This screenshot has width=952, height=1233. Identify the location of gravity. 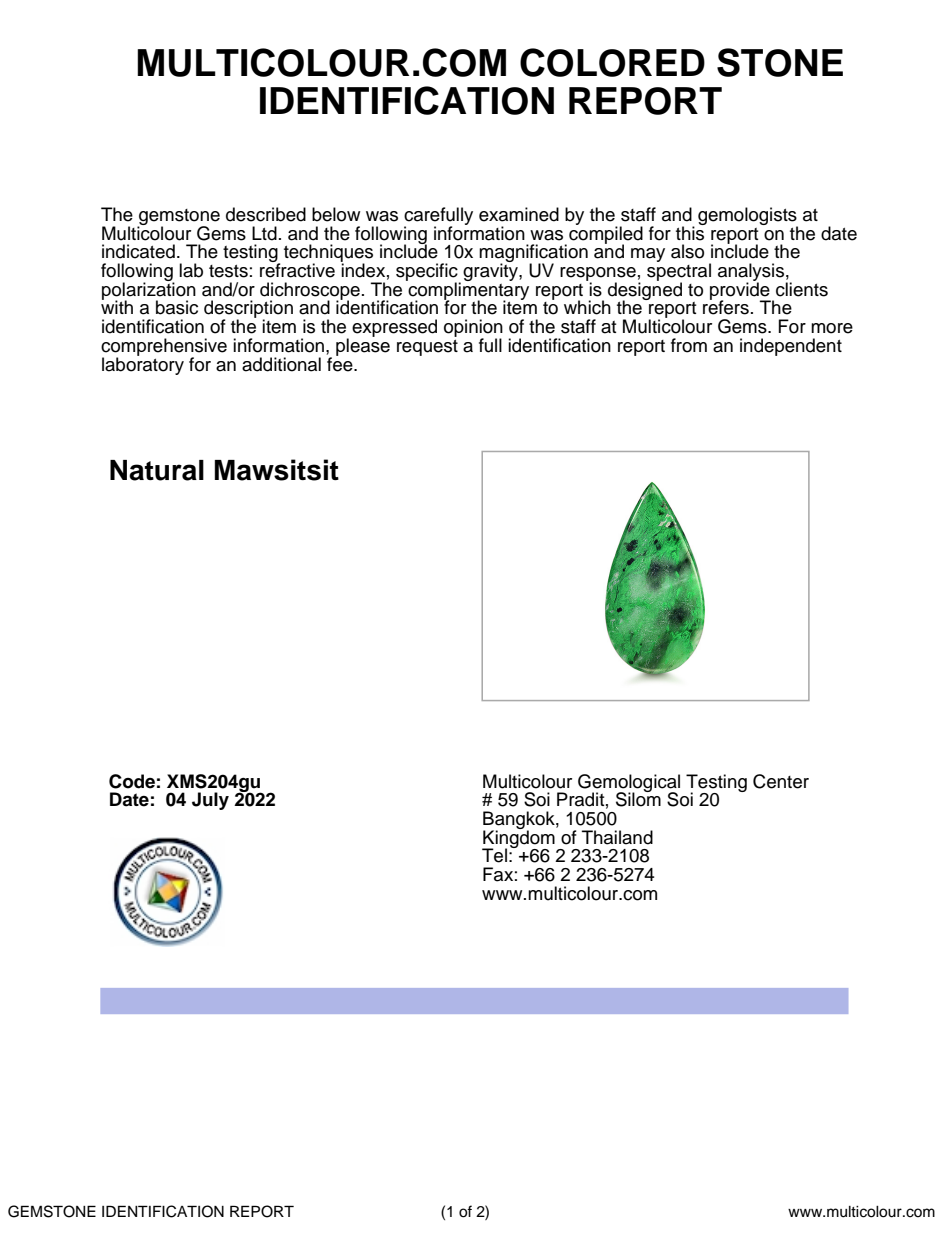
(491, 271).
